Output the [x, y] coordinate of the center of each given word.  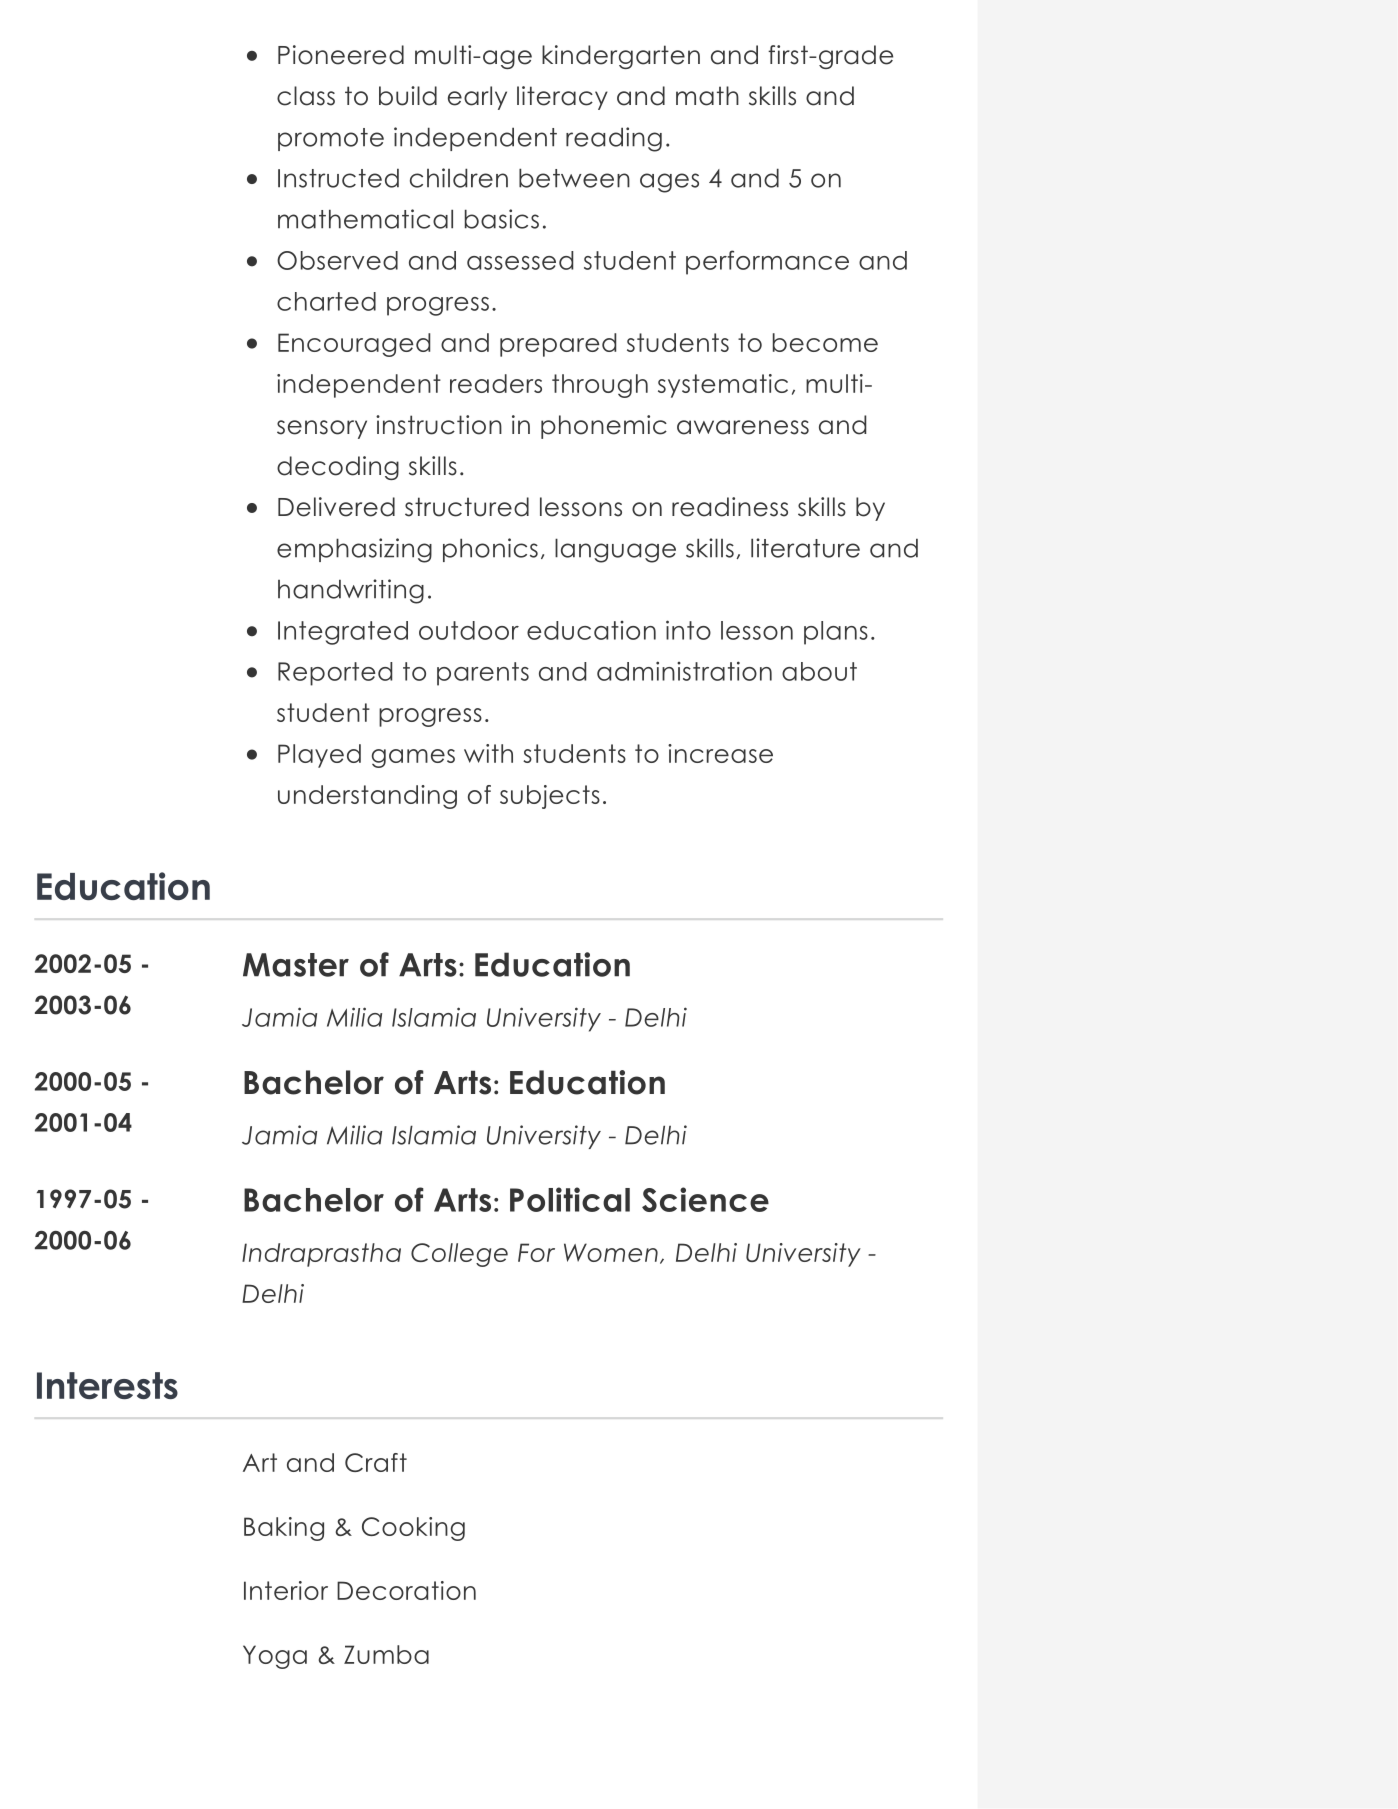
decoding [338, 468]
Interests [107, 1385]
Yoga [275, 1657]
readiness [730, 507]
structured [467, 507]
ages [669, 183]
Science [705, 1199]
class [306, 96]
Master [296, 965]
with [488, 753]
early [477, 98]
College [459, 1255]
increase [720, 753]
